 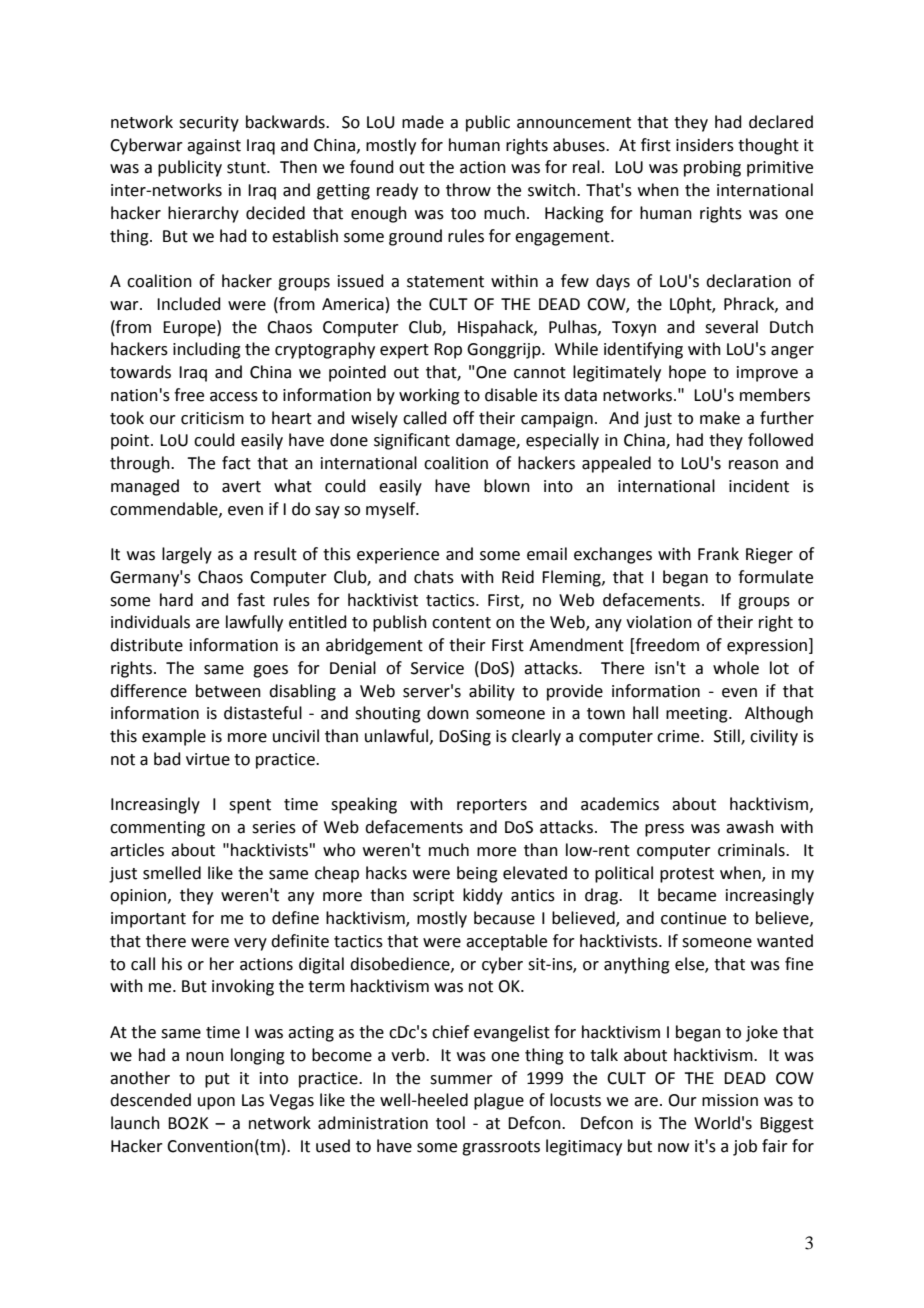 What do you see at coordinates (216, 1103) in the screenshot?
I see `upon` at bounding box center [216, 1103].
